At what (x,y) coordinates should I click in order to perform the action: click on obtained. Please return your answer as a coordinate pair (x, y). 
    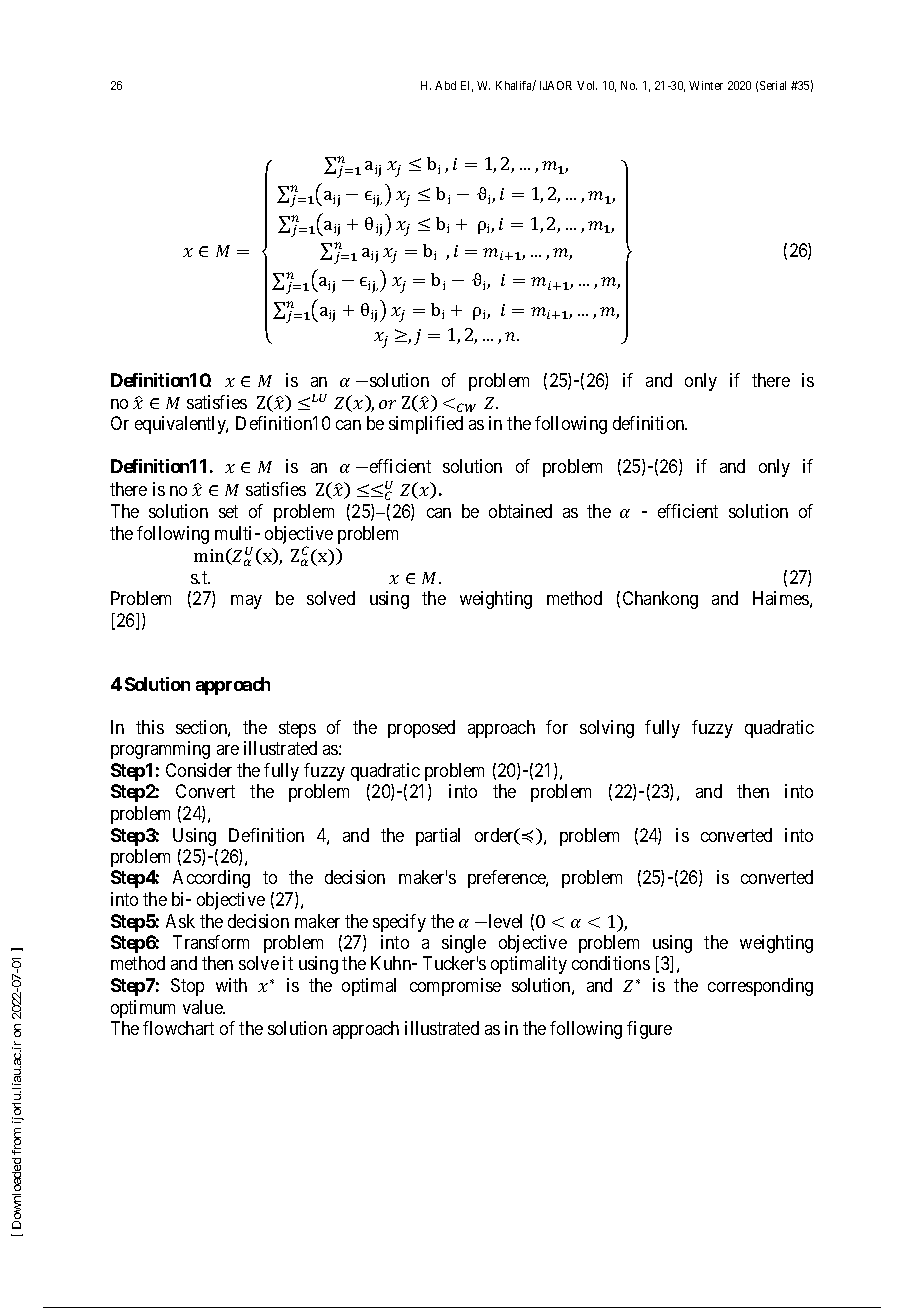
    Looking at the image, I should click on (520, 511).
